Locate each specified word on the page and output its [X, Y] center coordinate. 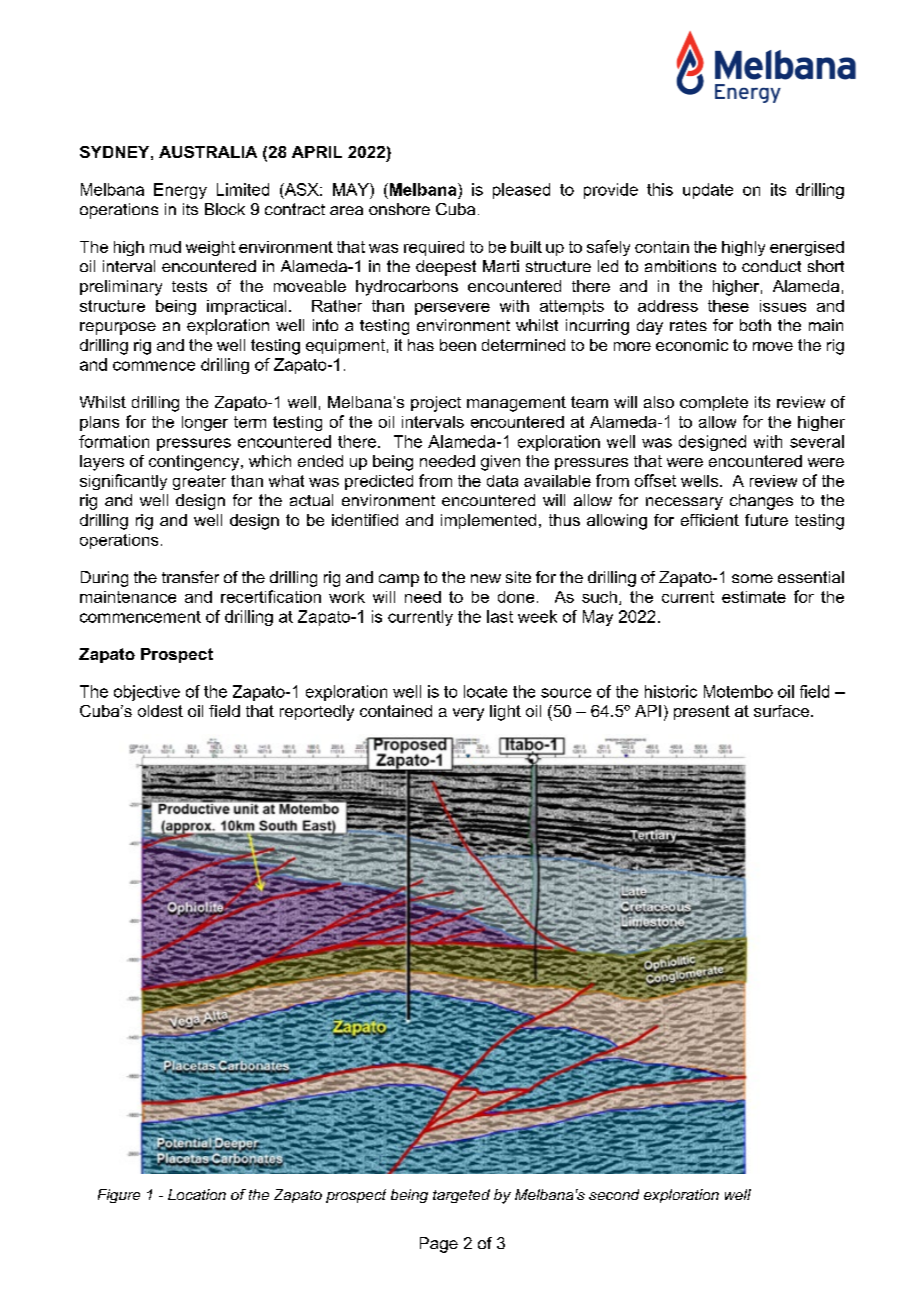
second [614, 1194]
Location [197, 1194]
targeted [461, 1196]
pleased [521, 191]
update [708, 191]
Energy [180, 191]
